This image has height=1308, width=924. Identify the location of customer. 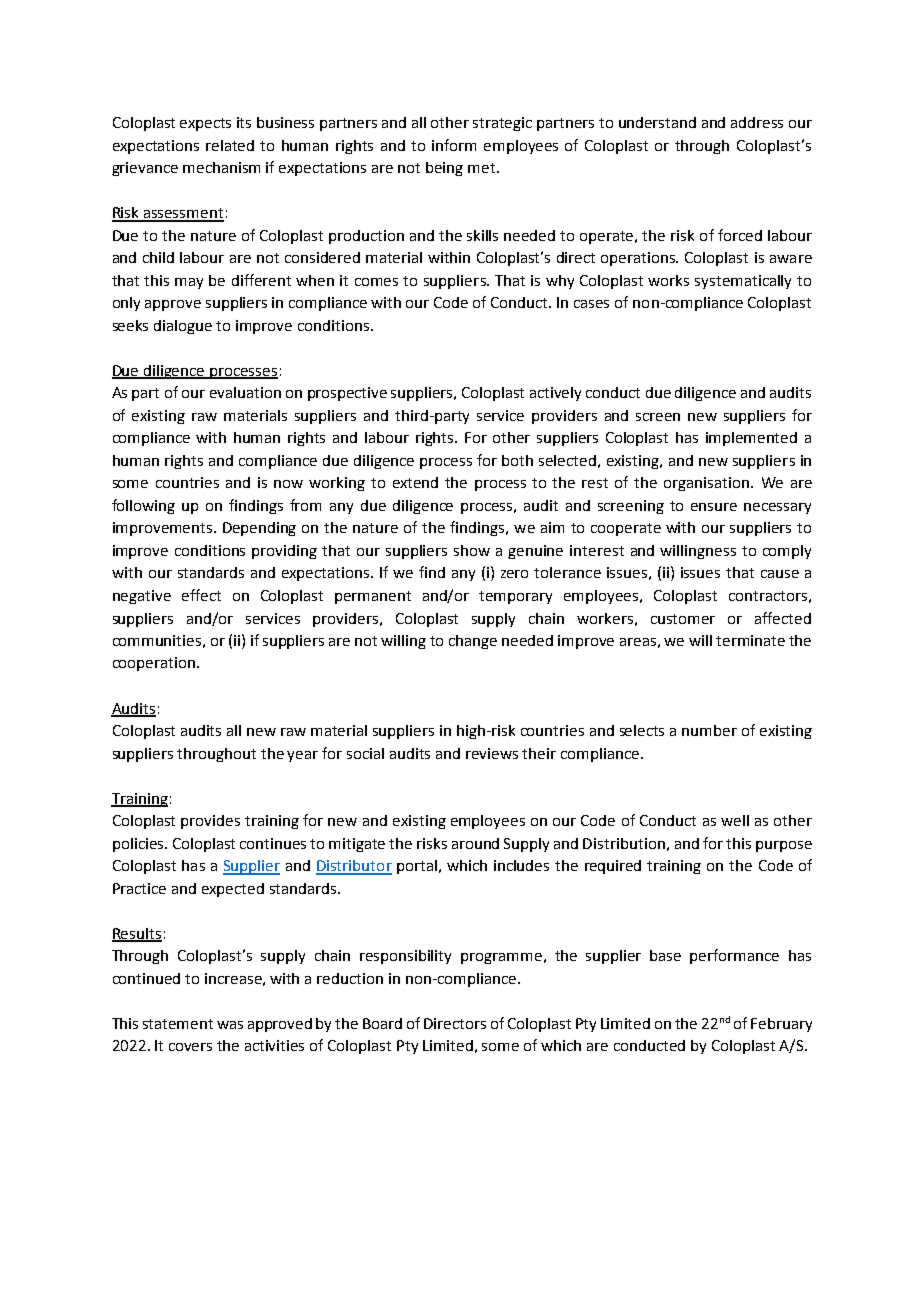
(683, 619).
